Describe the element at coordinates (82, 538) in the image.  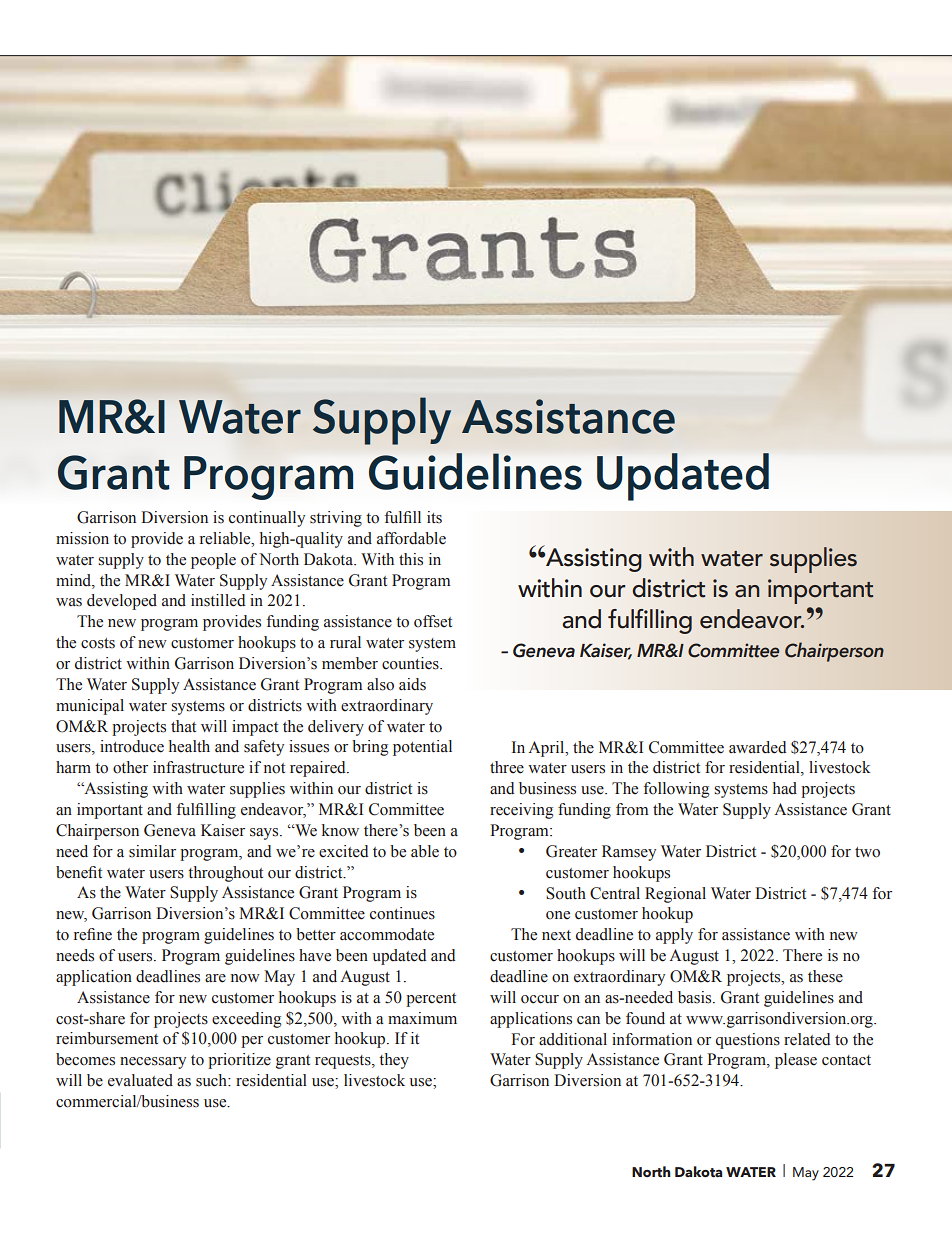
I see `mission` at that location.
